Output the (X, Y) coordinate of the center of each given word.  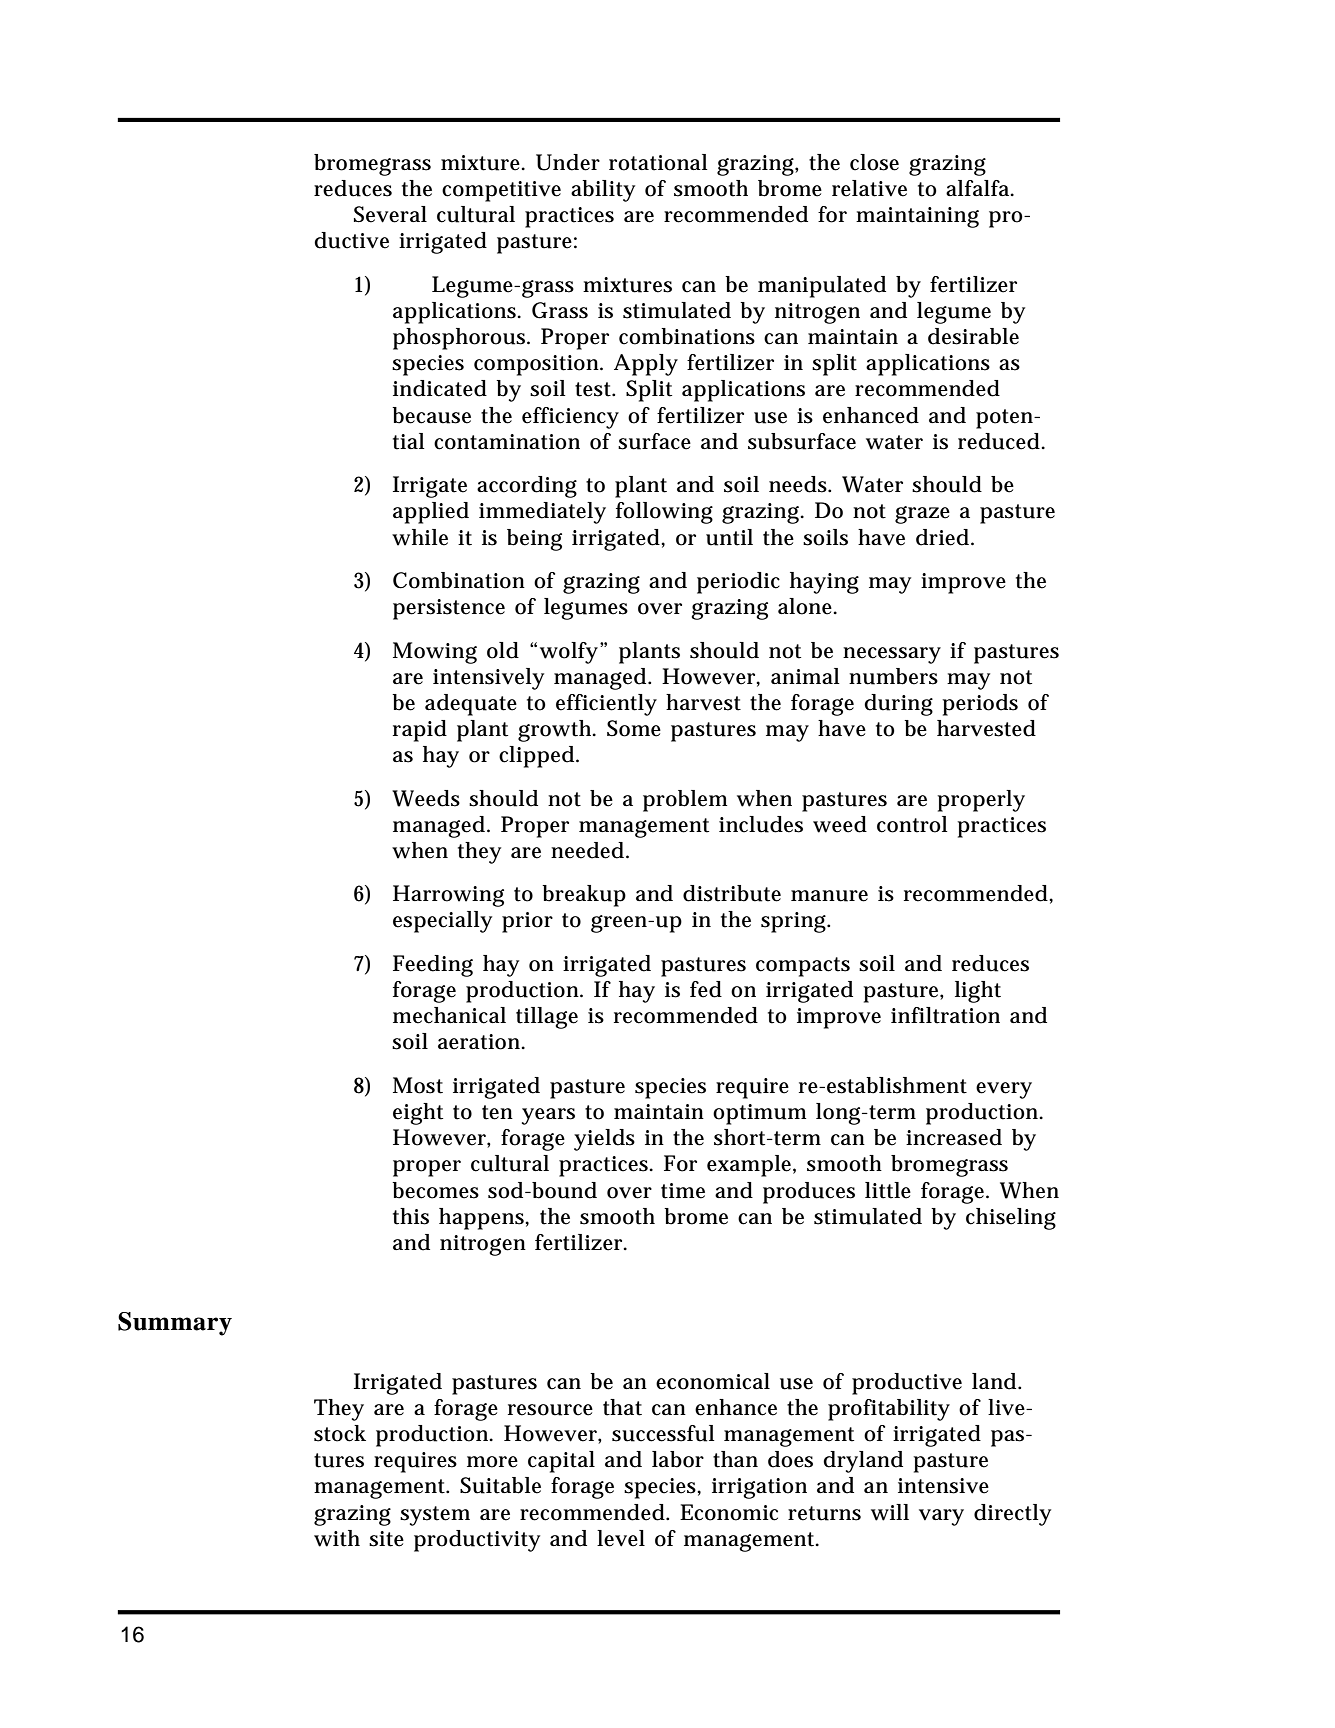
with (337, 1538)
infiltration (945, 1015)
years (548, 1116)
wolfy (569, 653)
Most (418, 1085)
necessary (892, 655)
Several (390, 214)
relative (869, 188)
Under (568, 162)
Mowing (435, 653)
